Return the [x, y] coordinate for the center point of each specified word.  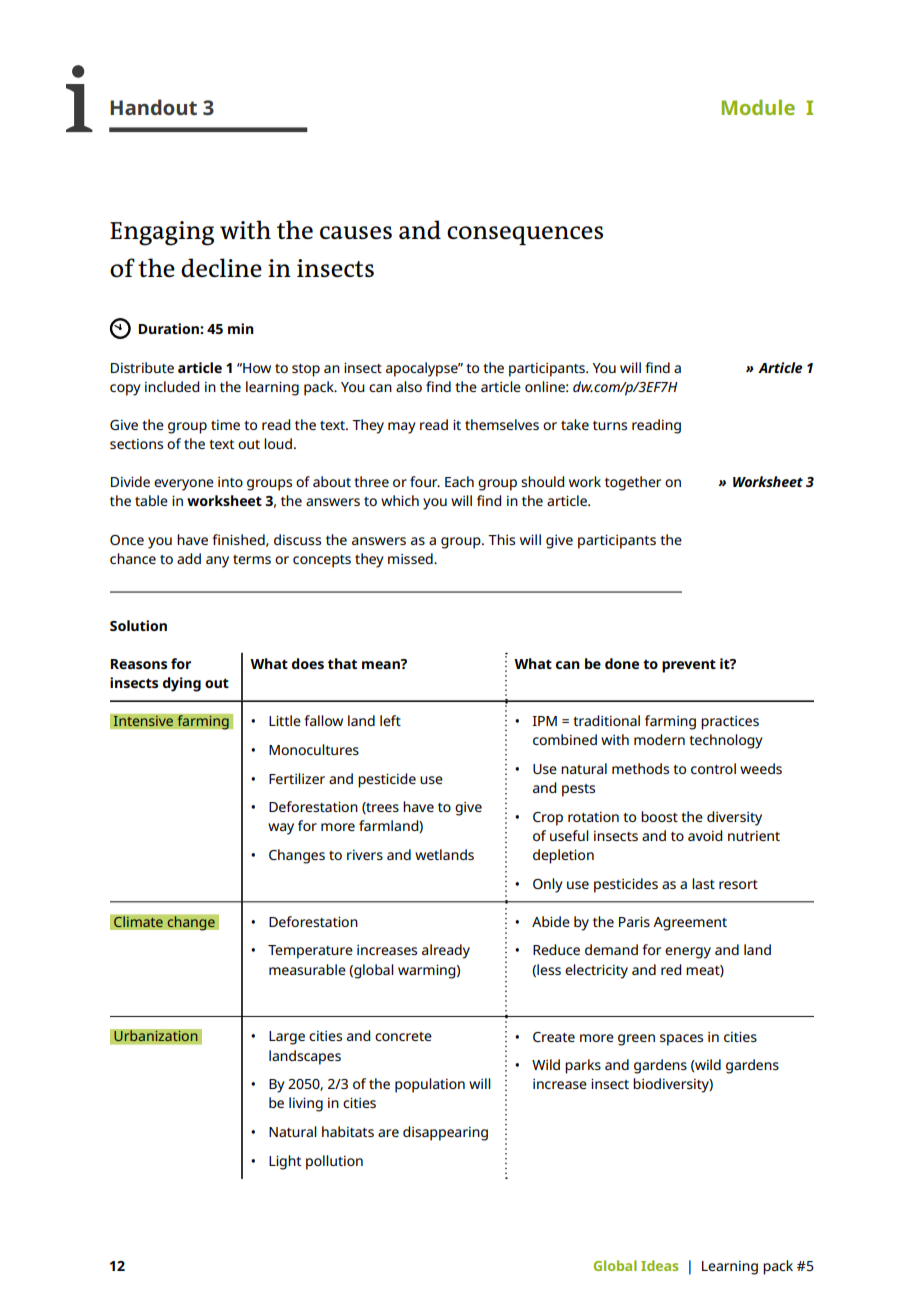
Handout [153, 107]
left [390, 720]
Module [758, 107]
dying [182, 684]
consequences [525, 235]
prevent [689, 666]
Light [285, 1162]
